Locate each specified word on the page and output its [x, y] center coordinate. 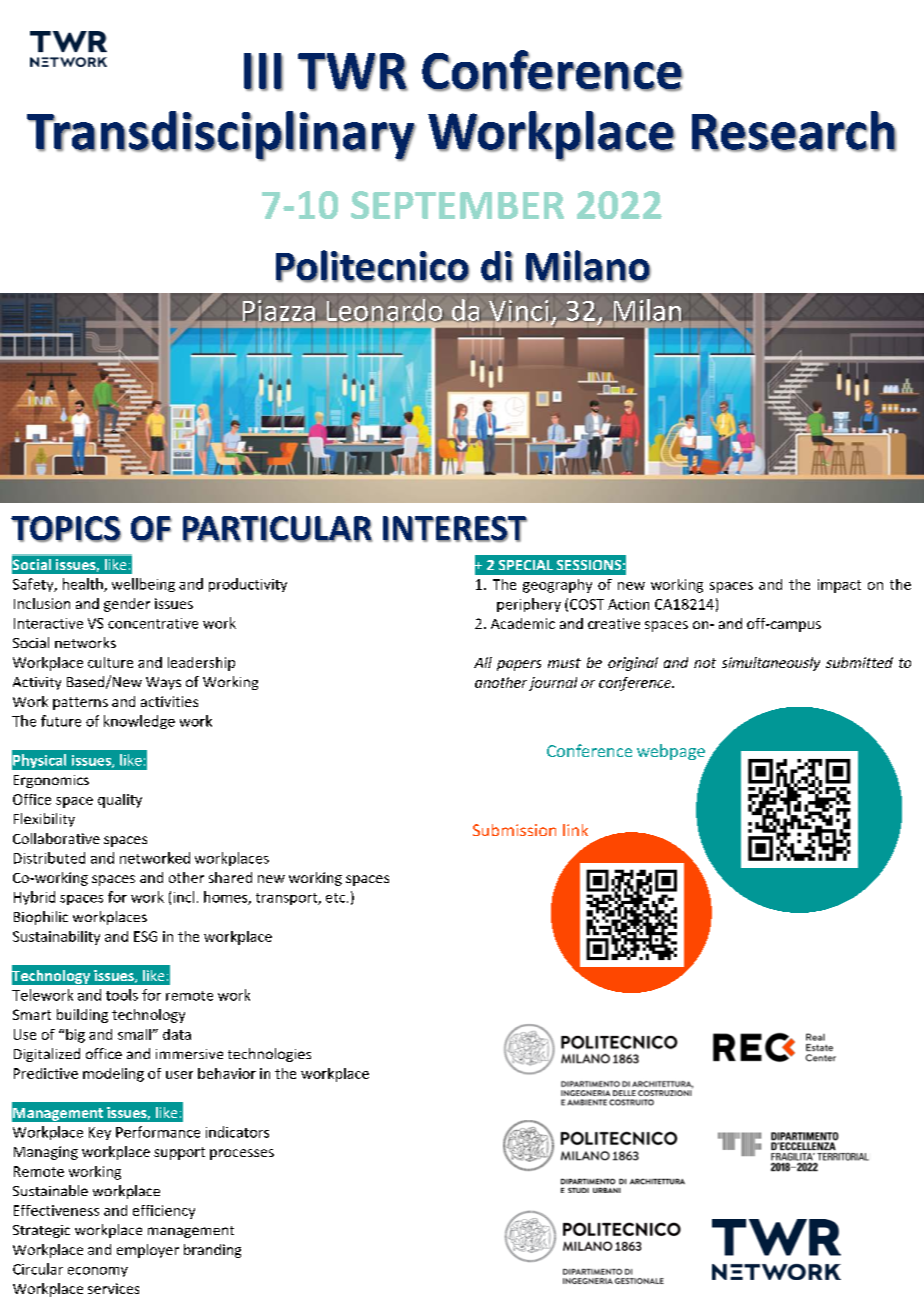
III [263, 72]
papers [519, 665]
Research [794, 131]
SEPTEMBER [457, 205]
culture [110, 662]
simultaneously [771, 664]
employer [148, 1251]
